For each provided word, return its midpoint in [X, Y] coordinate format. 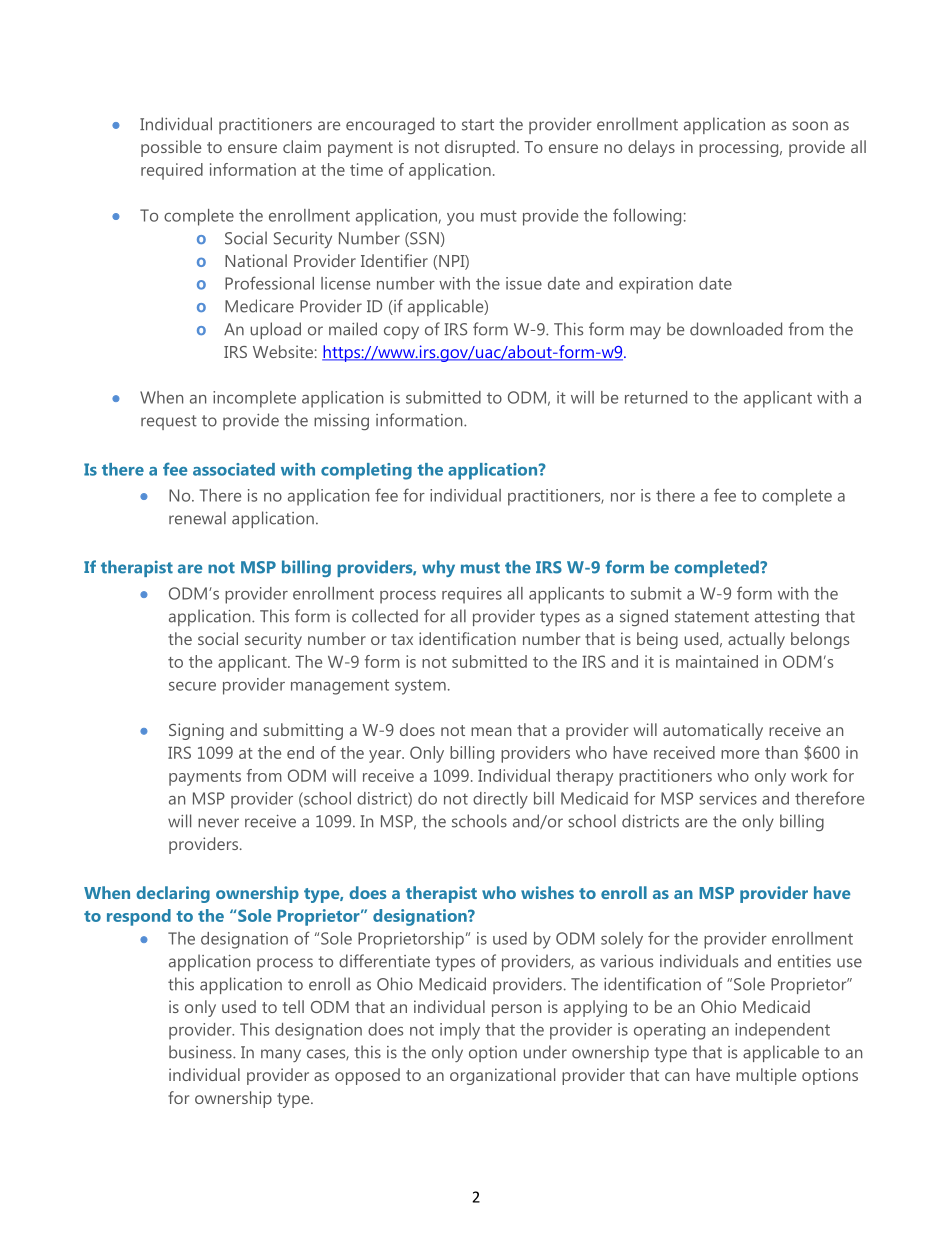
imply [460, 1031]
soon [810, 126]
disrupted [480, 148]
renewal [197, 518]
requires [472, 595]
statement [712, 617]
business [201, 1052]
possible [171, 148]
